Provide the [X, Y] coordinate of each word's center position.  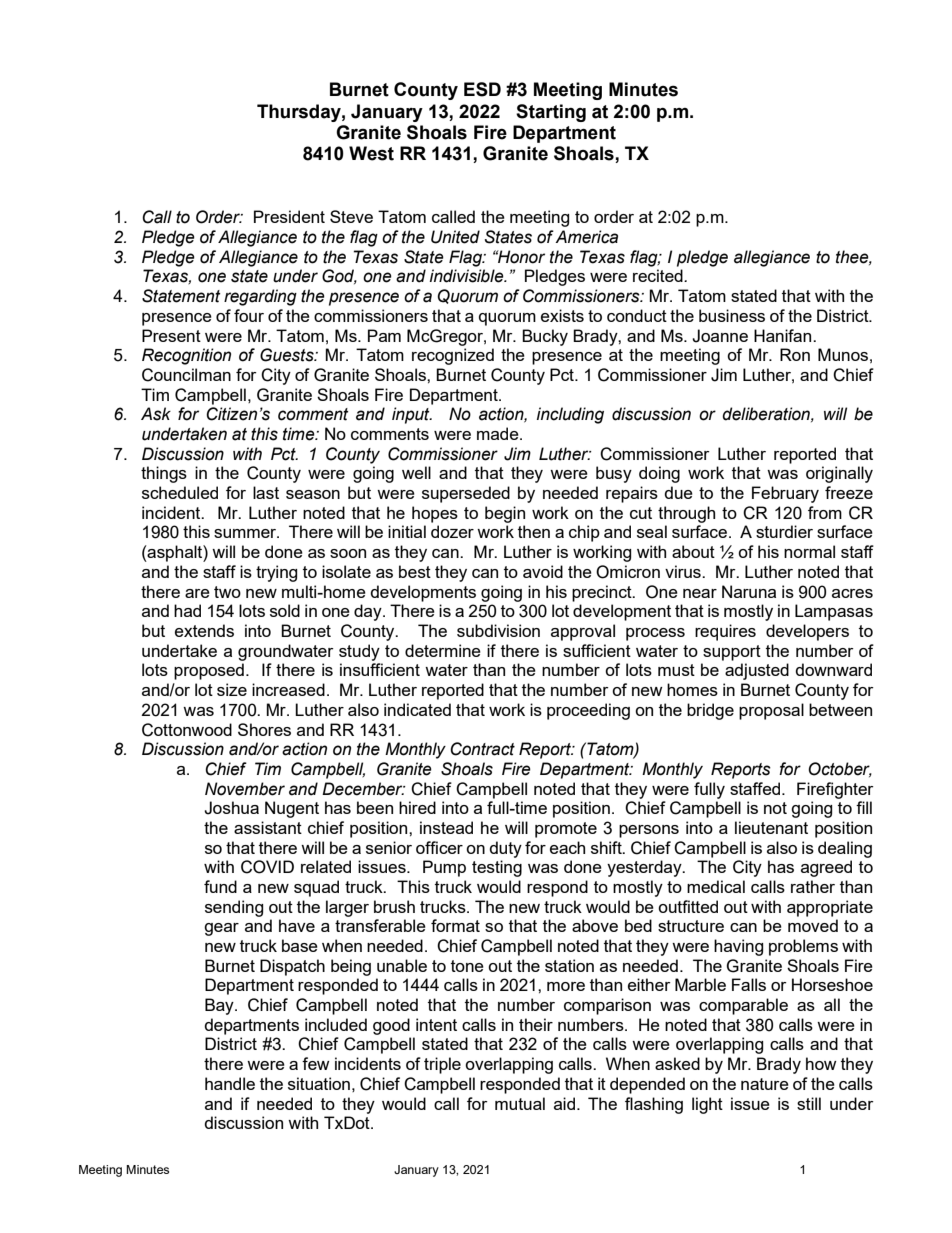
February [785, 494]
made [499, 433]
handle [230, 1083]
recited [659, 275]
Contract [482, 749]
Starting [551, 113]
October [840, 769]
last [266, 492]
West [371, 153]
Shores [264, 729]
